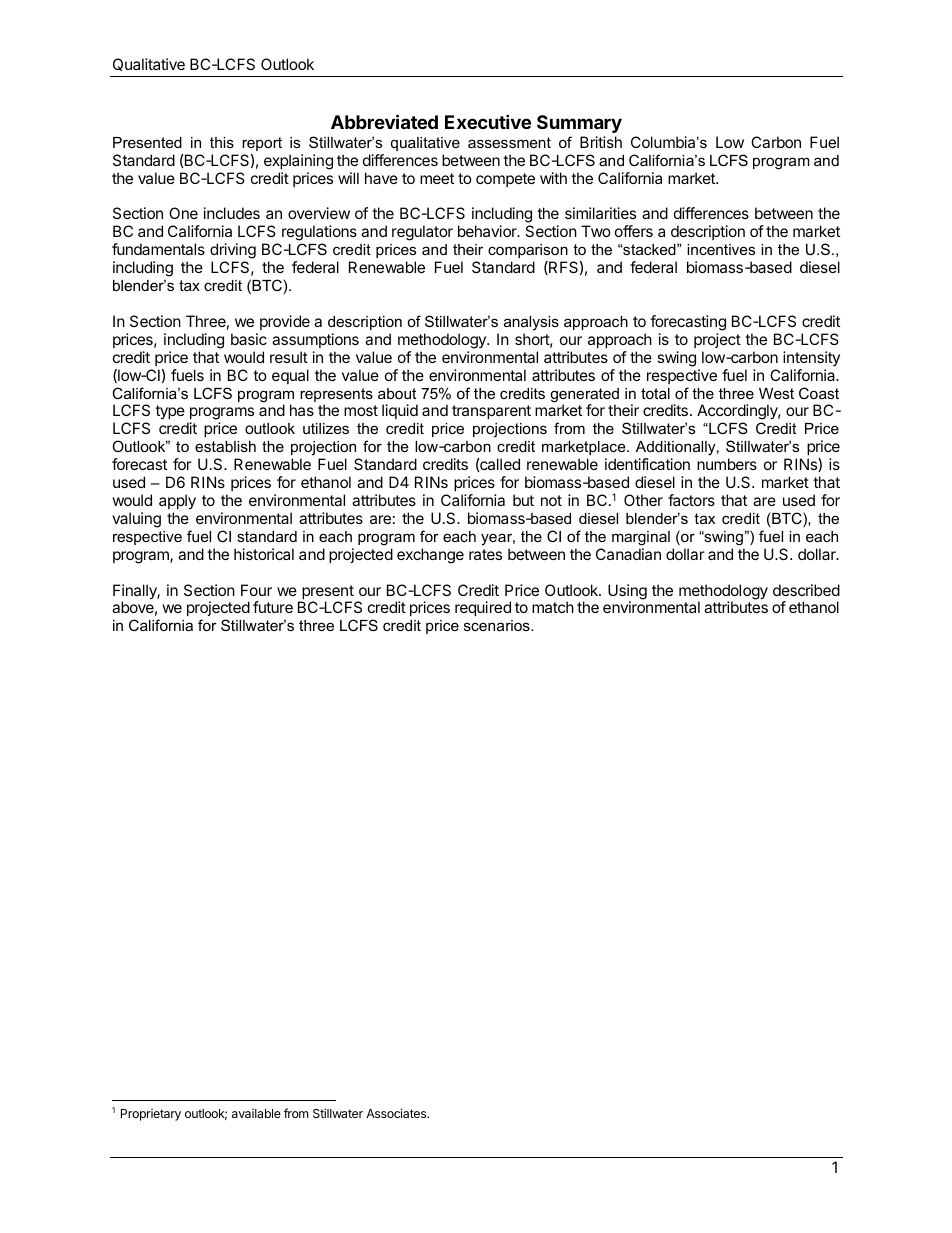 This document has height=1233, width=952. Describe the element at coordinates (721, 249) in the document. I see `incentives` at that location.
